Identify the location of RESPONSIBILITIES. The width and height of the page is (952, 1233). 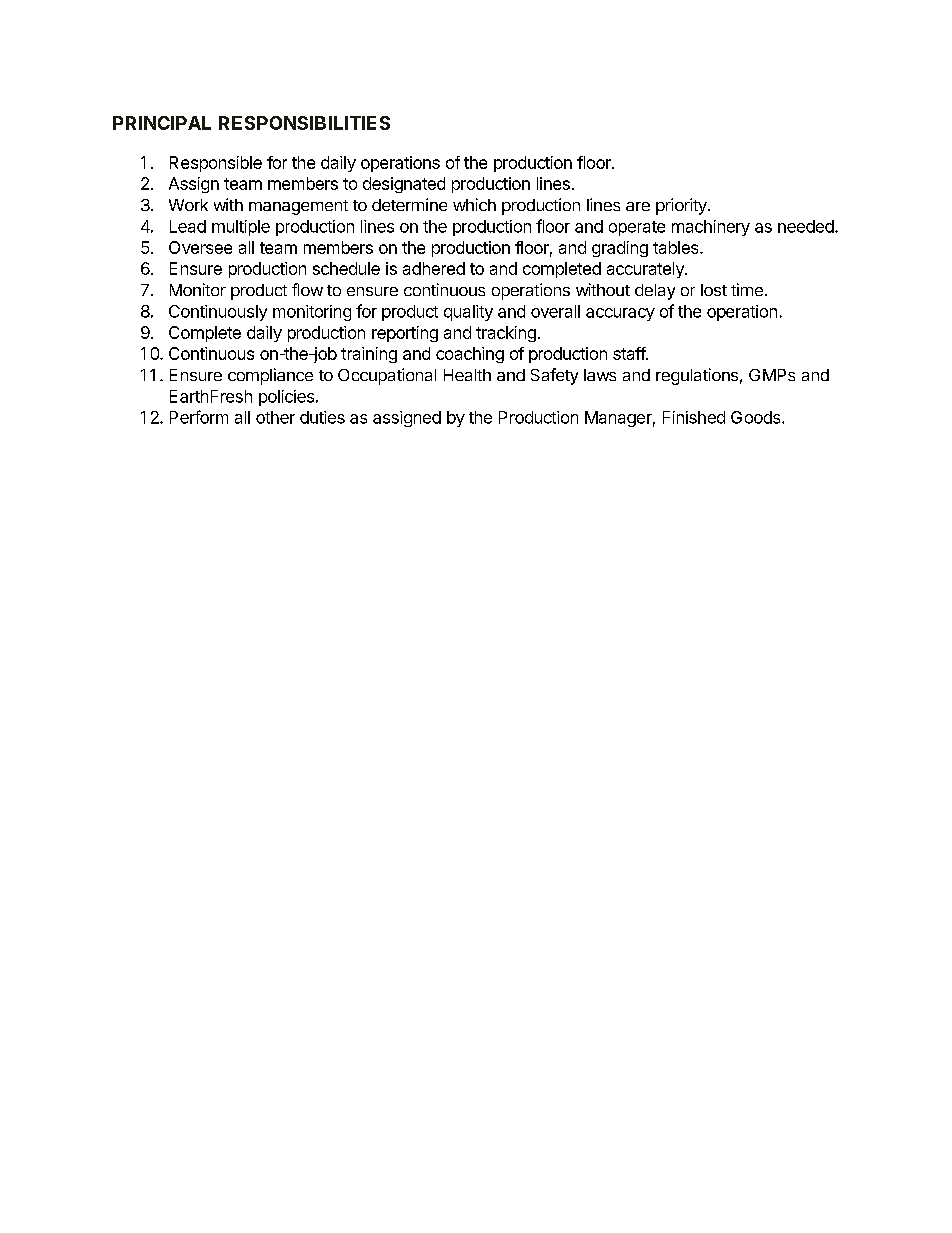
(304, 123).
